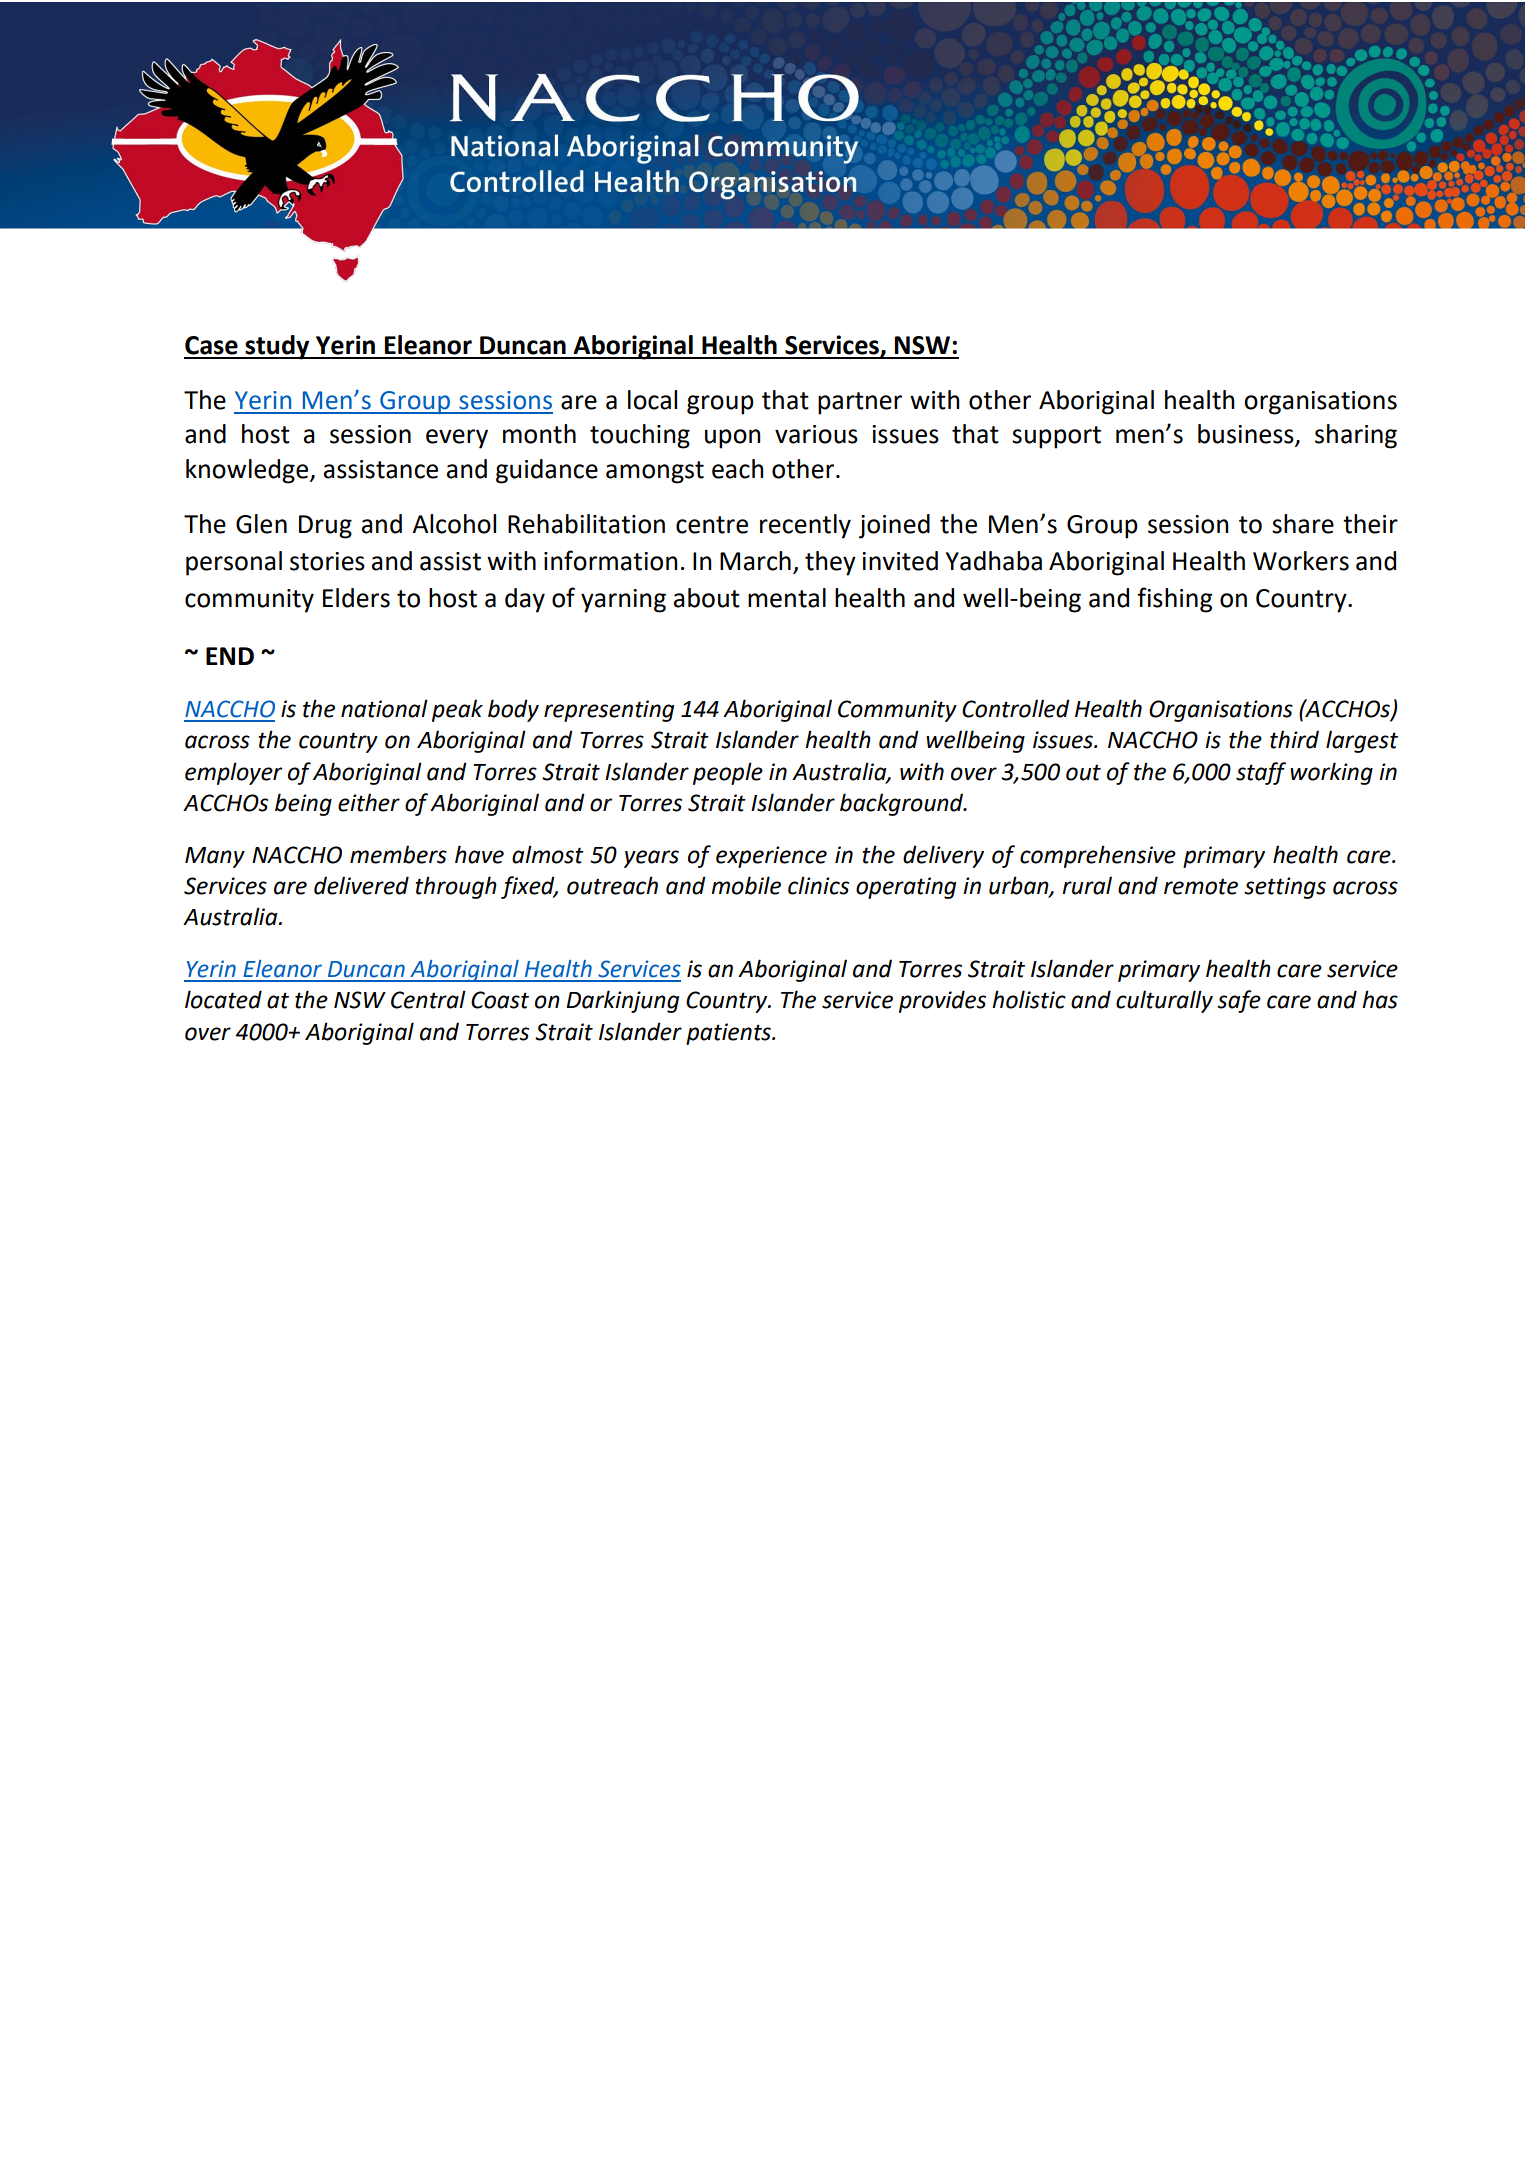  I want to click on business, so click(1247, 435).
